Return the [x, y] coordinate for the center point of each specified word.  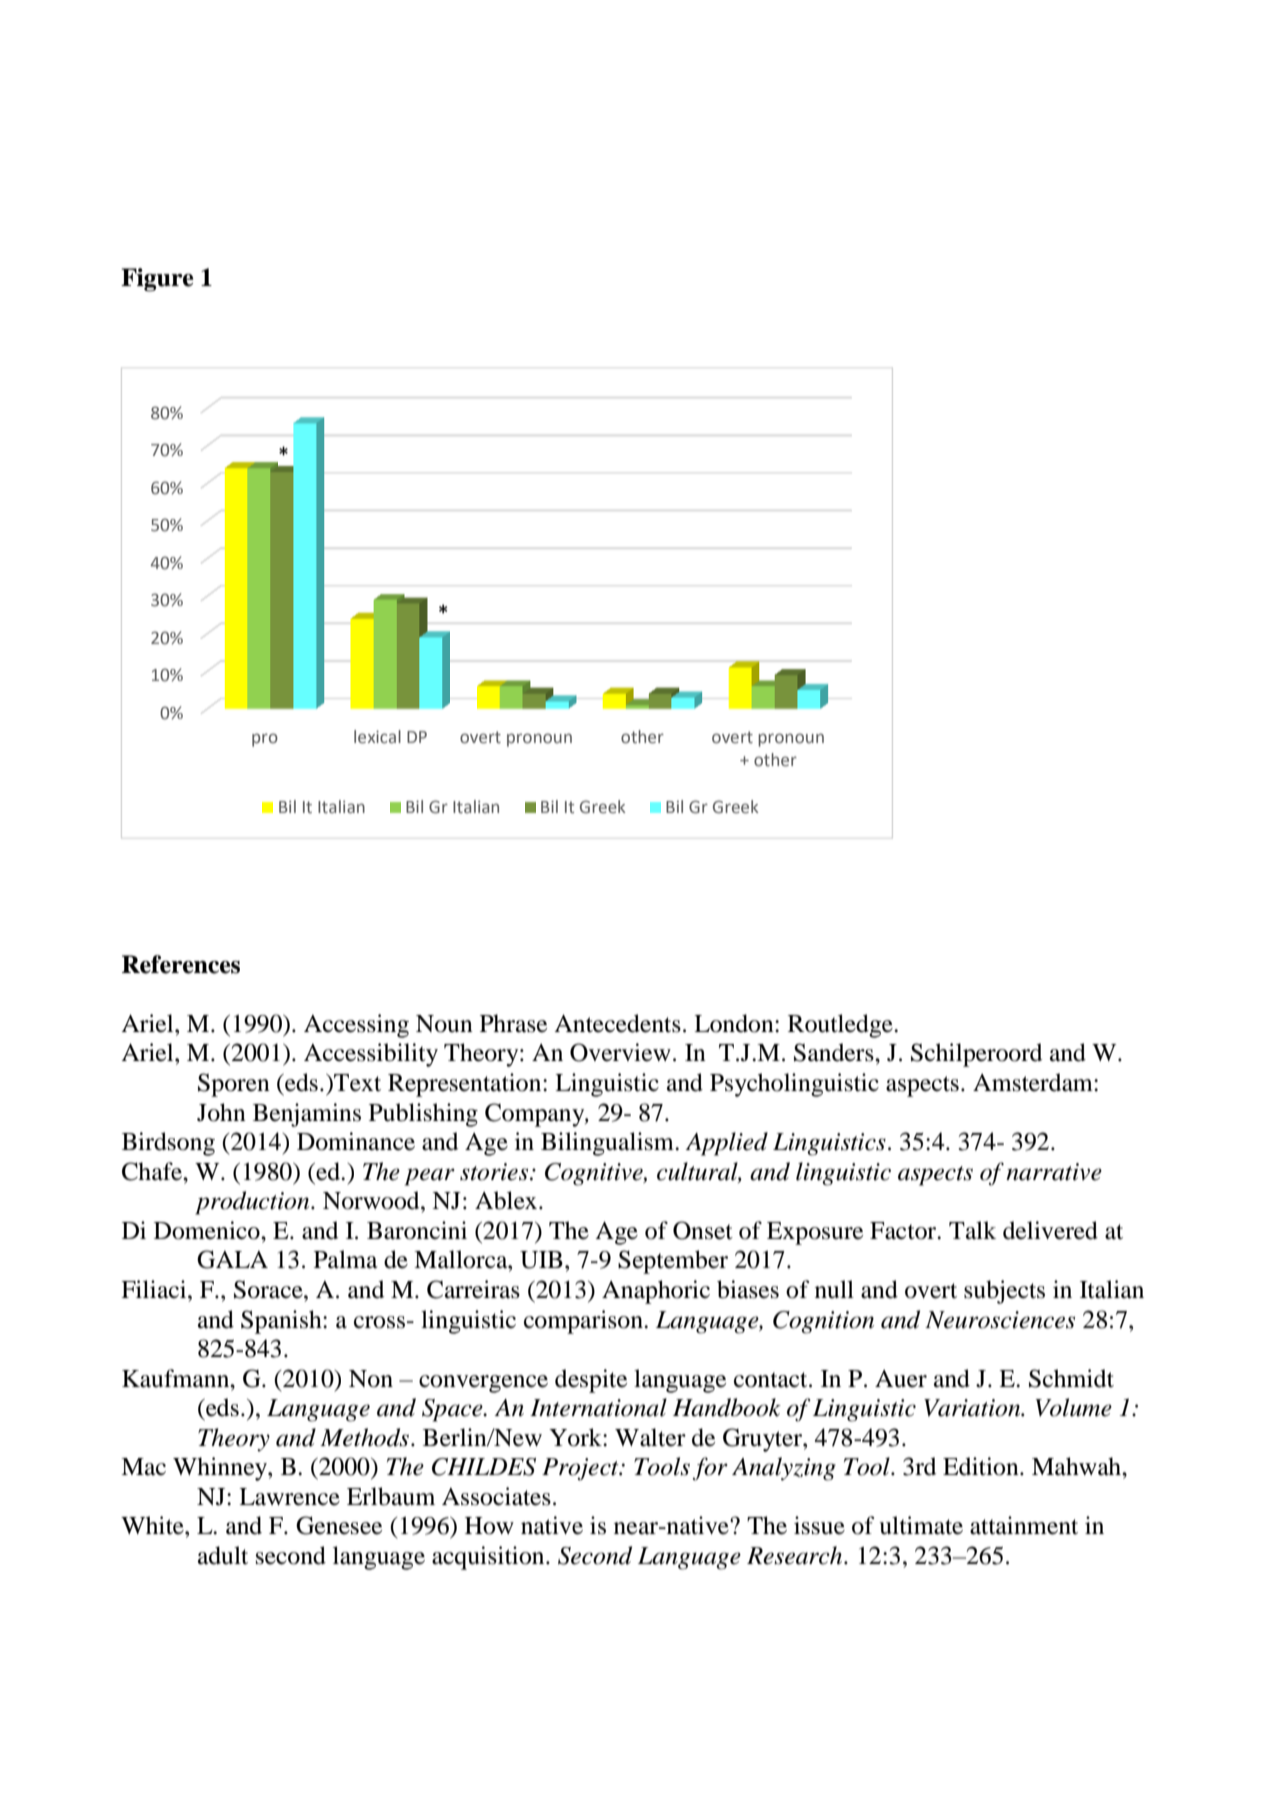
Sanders [835, 1052]
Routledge [841, 1026]
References [181, 964]
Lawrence [289, 1497]
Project [581, 1469]
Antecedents [617, 1023]
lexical [377, 737]
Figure [157, 280]
